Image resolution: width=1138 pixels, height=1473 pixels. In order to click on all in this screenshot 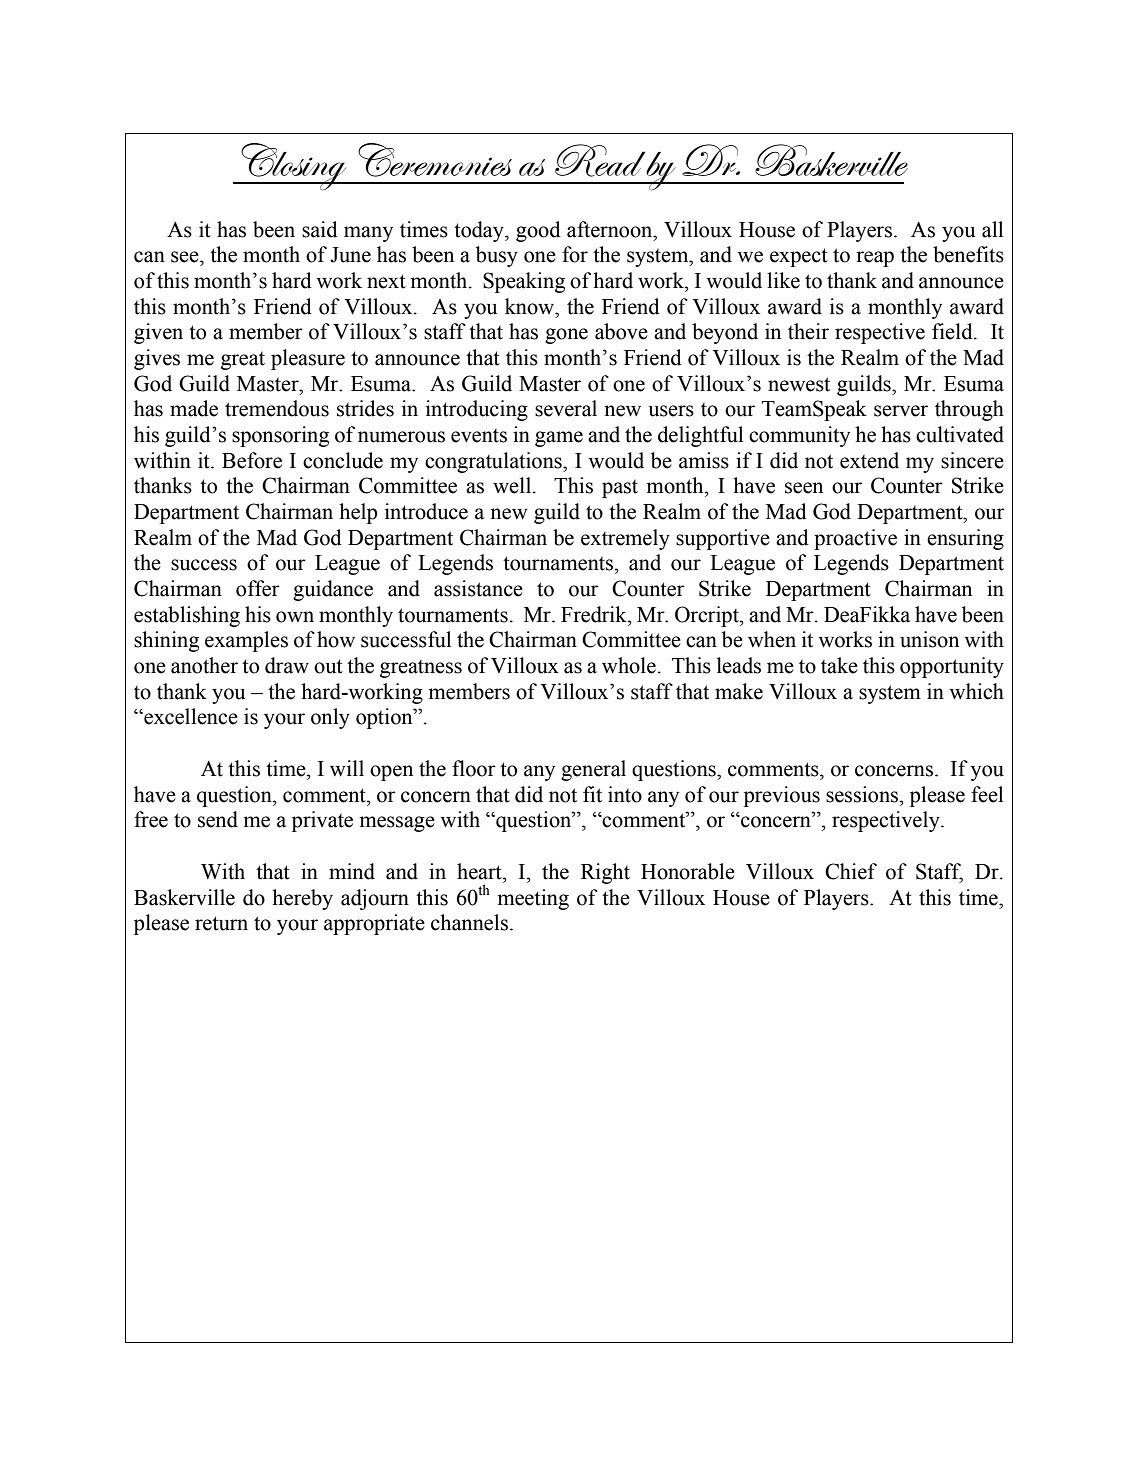, I will do `click(992, 229)`.
